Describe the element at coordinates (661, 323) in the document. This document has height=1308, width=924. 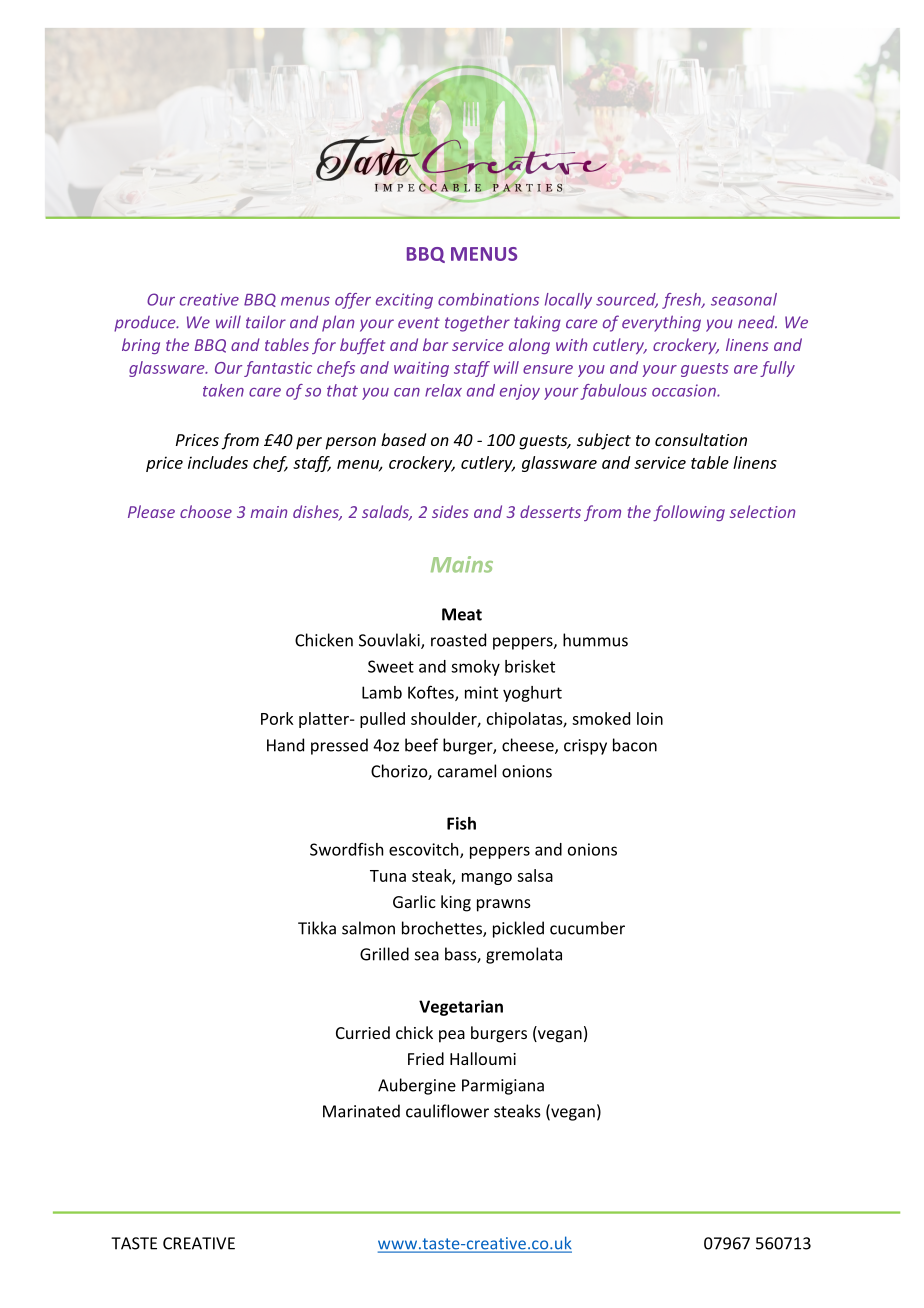
I see `everything` at that location.
